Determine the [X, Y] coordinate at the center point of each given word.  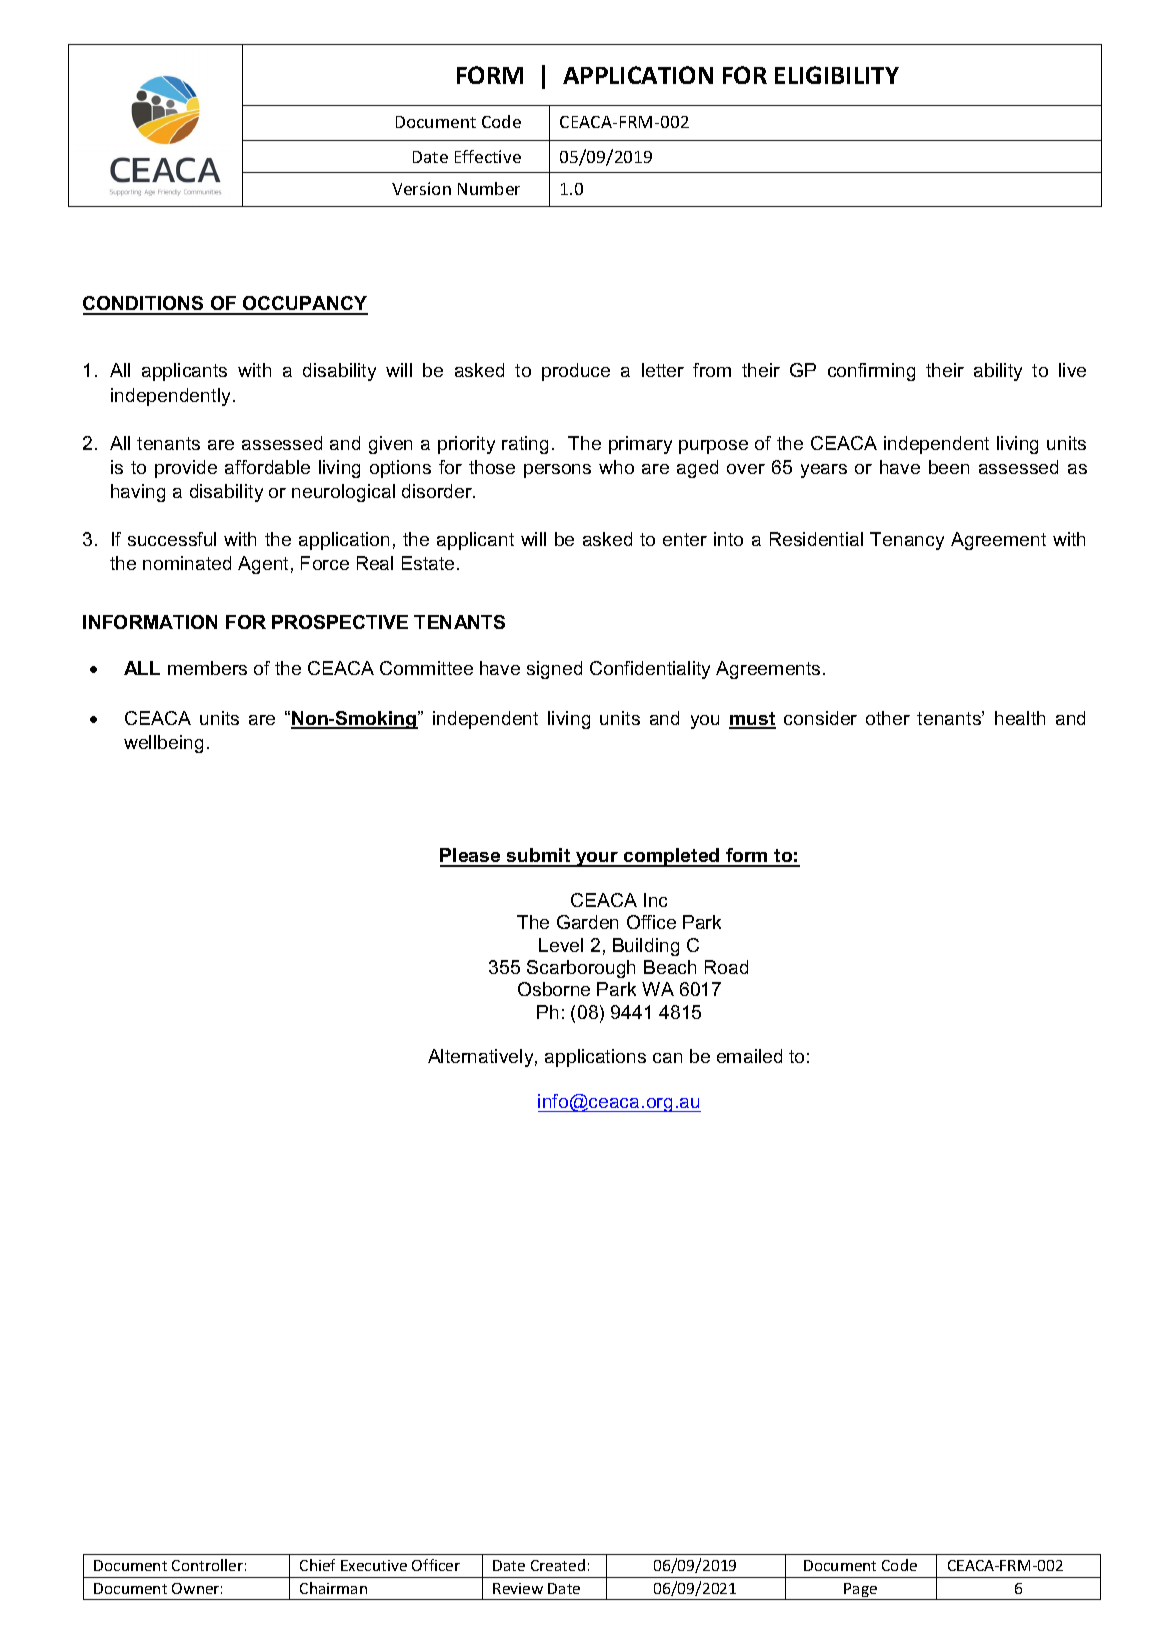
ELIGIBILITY [837, 75]
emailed [749, 1056]
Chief [317, 1565]
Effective [488, 156]
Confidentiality [650, 670]
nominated [187, 563]
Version [421, 188]
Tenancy [907, 541]
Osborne [554, 989]
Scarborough [581, 969]
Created [558, 1565]
